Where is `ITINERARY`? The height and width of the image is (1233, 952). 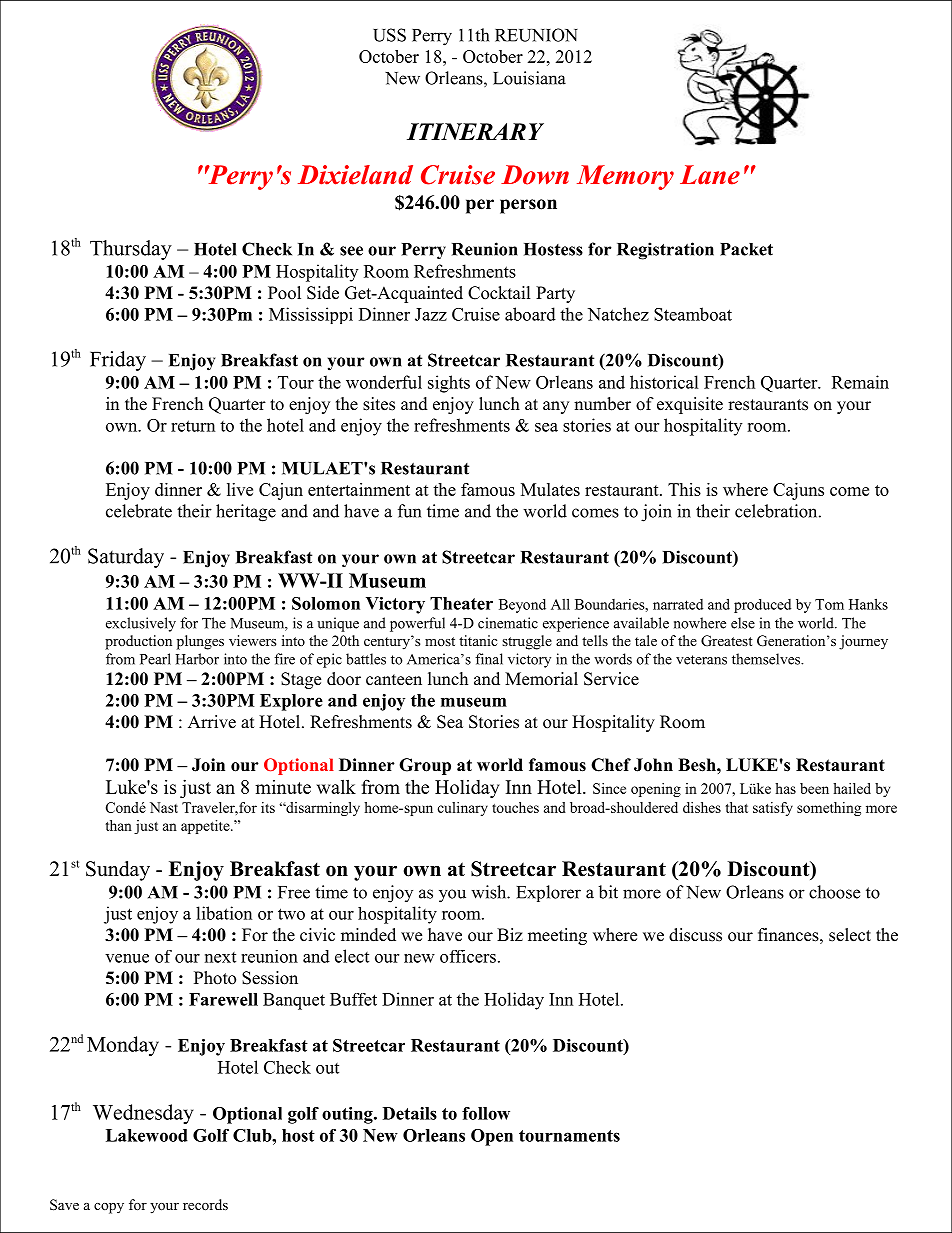 ITINERARY is located at coordinates (475, 131).
